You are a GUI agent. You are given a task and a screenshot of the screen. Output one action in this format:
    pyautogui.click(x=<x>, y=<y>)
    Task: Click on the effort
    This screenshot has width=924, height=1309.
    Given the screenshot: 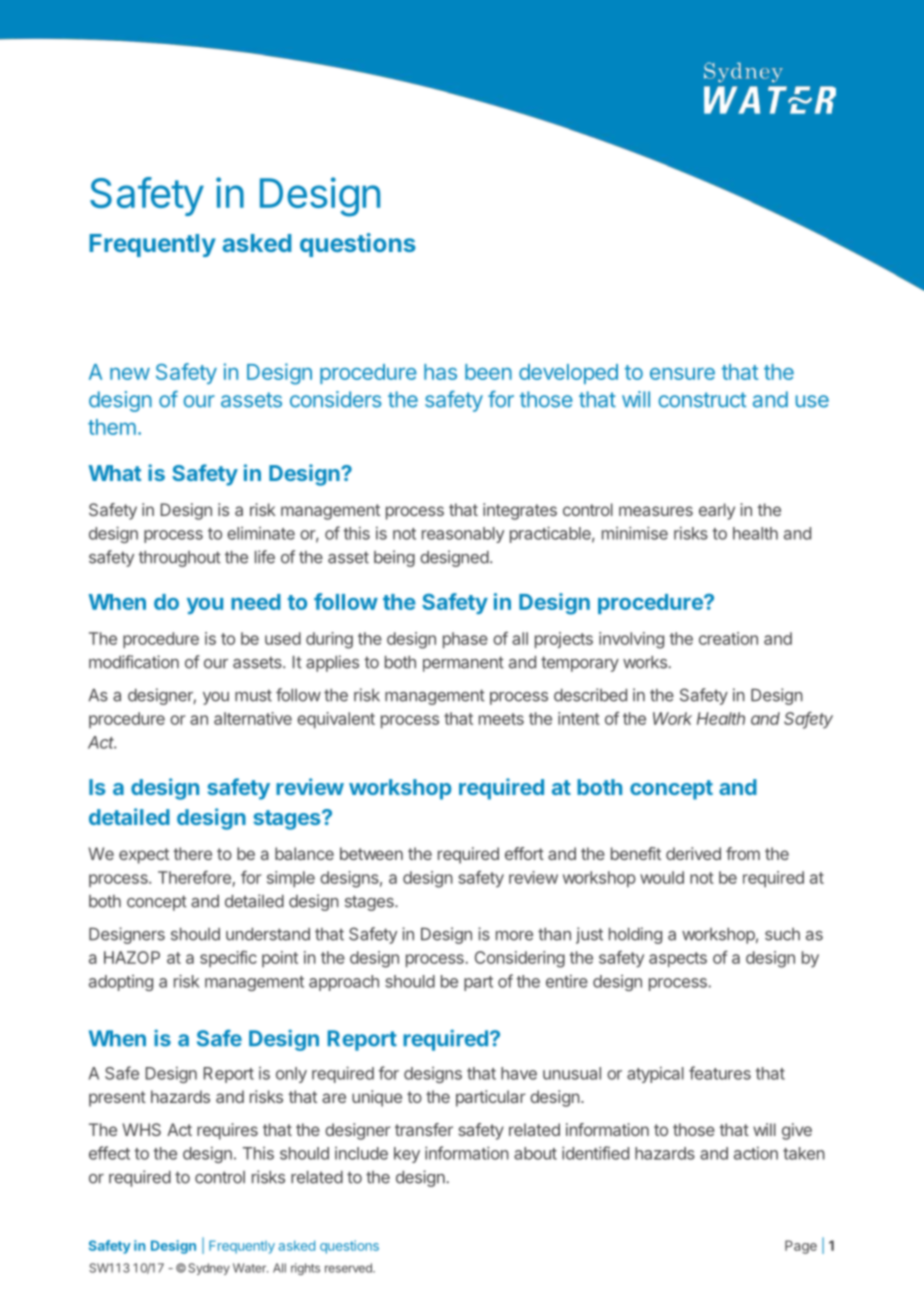 What is the action you would take?
    pyautogui.click(x=524, y=853)
